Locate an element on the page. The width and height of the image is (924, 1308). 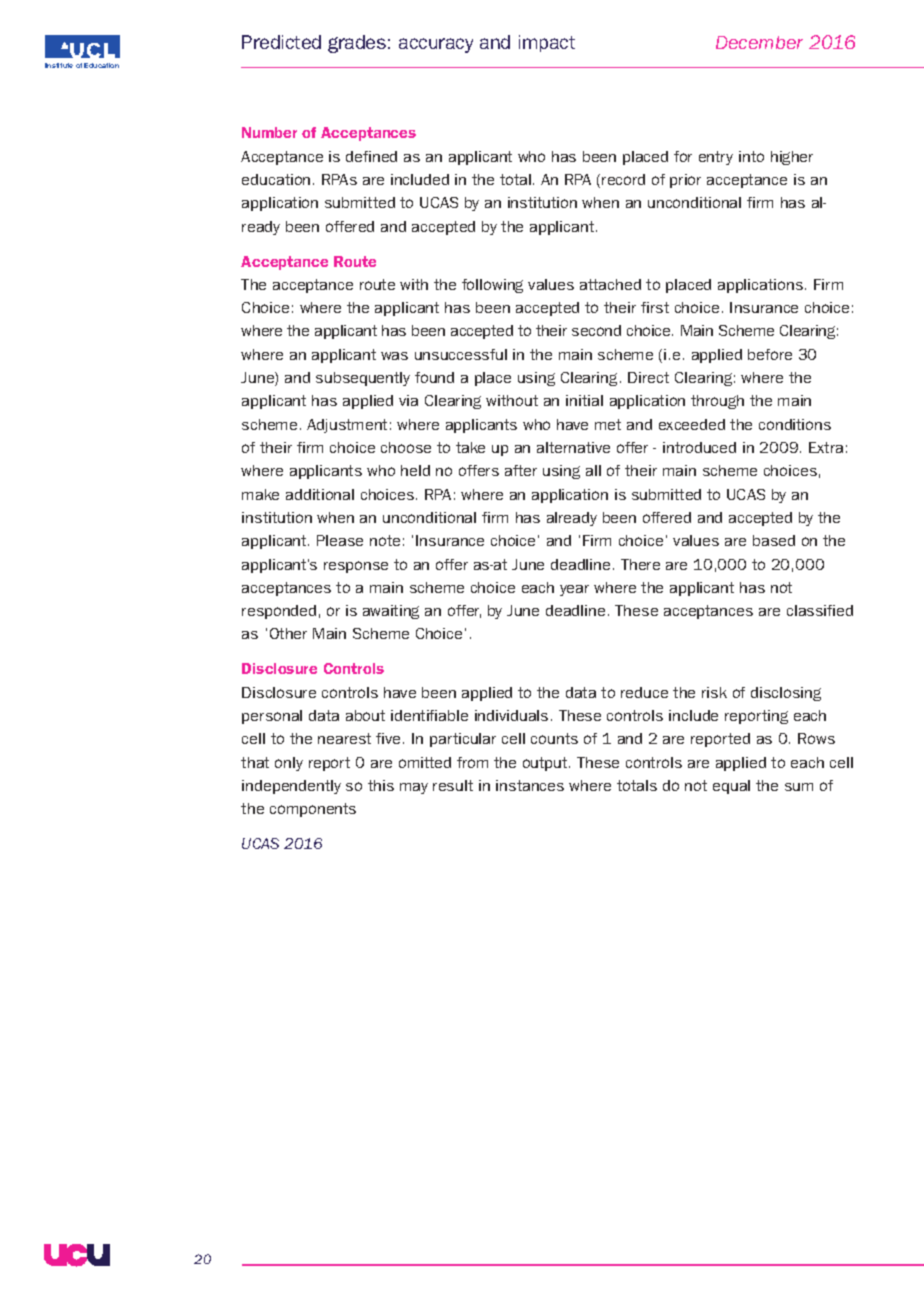
Institute is located at coordinates (59, 65).
